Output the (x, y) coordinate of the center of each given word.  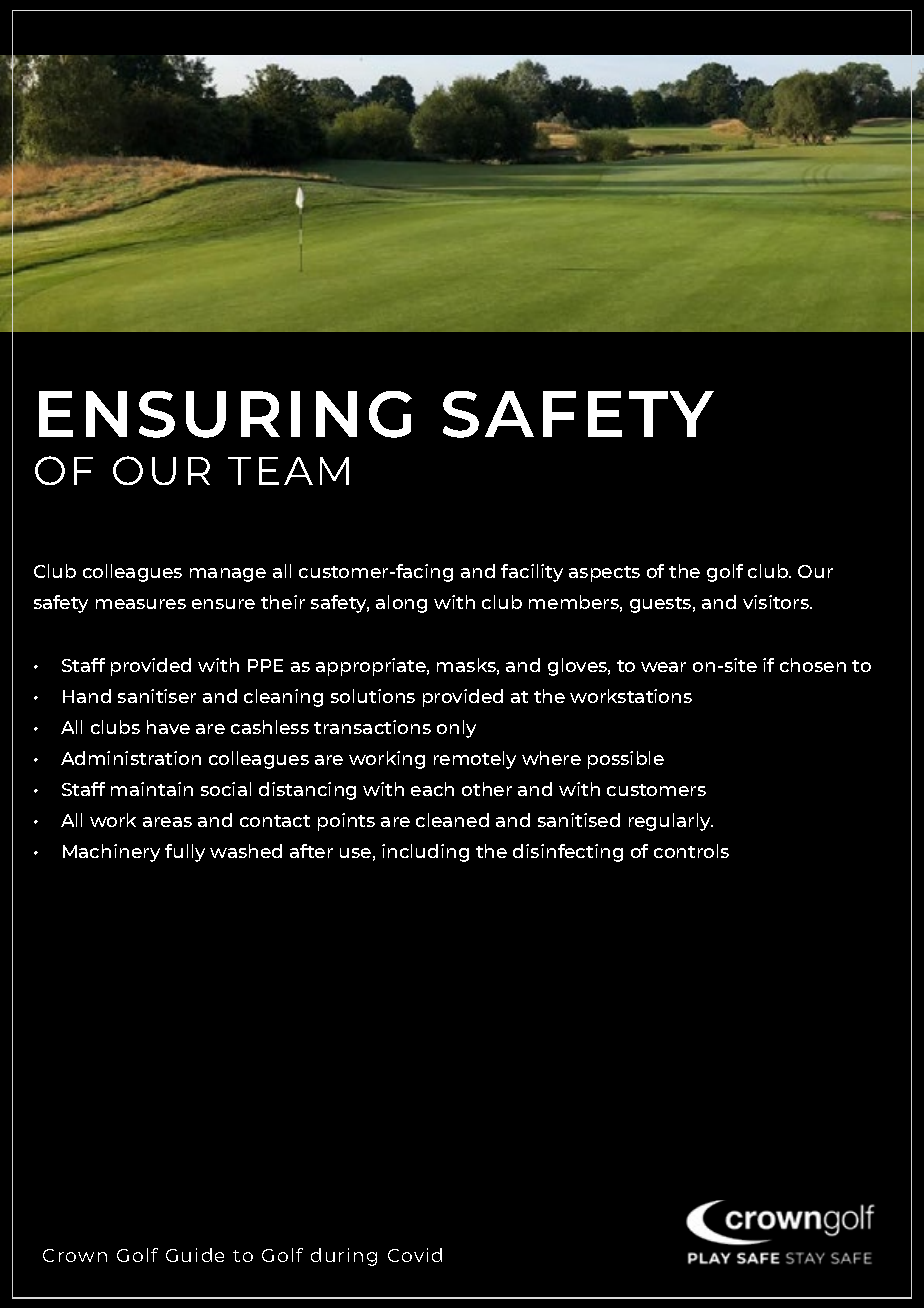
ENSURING (225, 414)
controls (691, 851)
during (344, 1257)
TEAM (288, 471)
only (456, 729)
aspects (604, 574)
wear (663, 667)
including (425, 853)
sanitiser (157, 696)
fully (185, 853)
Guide (195, 1255)
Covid (415, 1255)
